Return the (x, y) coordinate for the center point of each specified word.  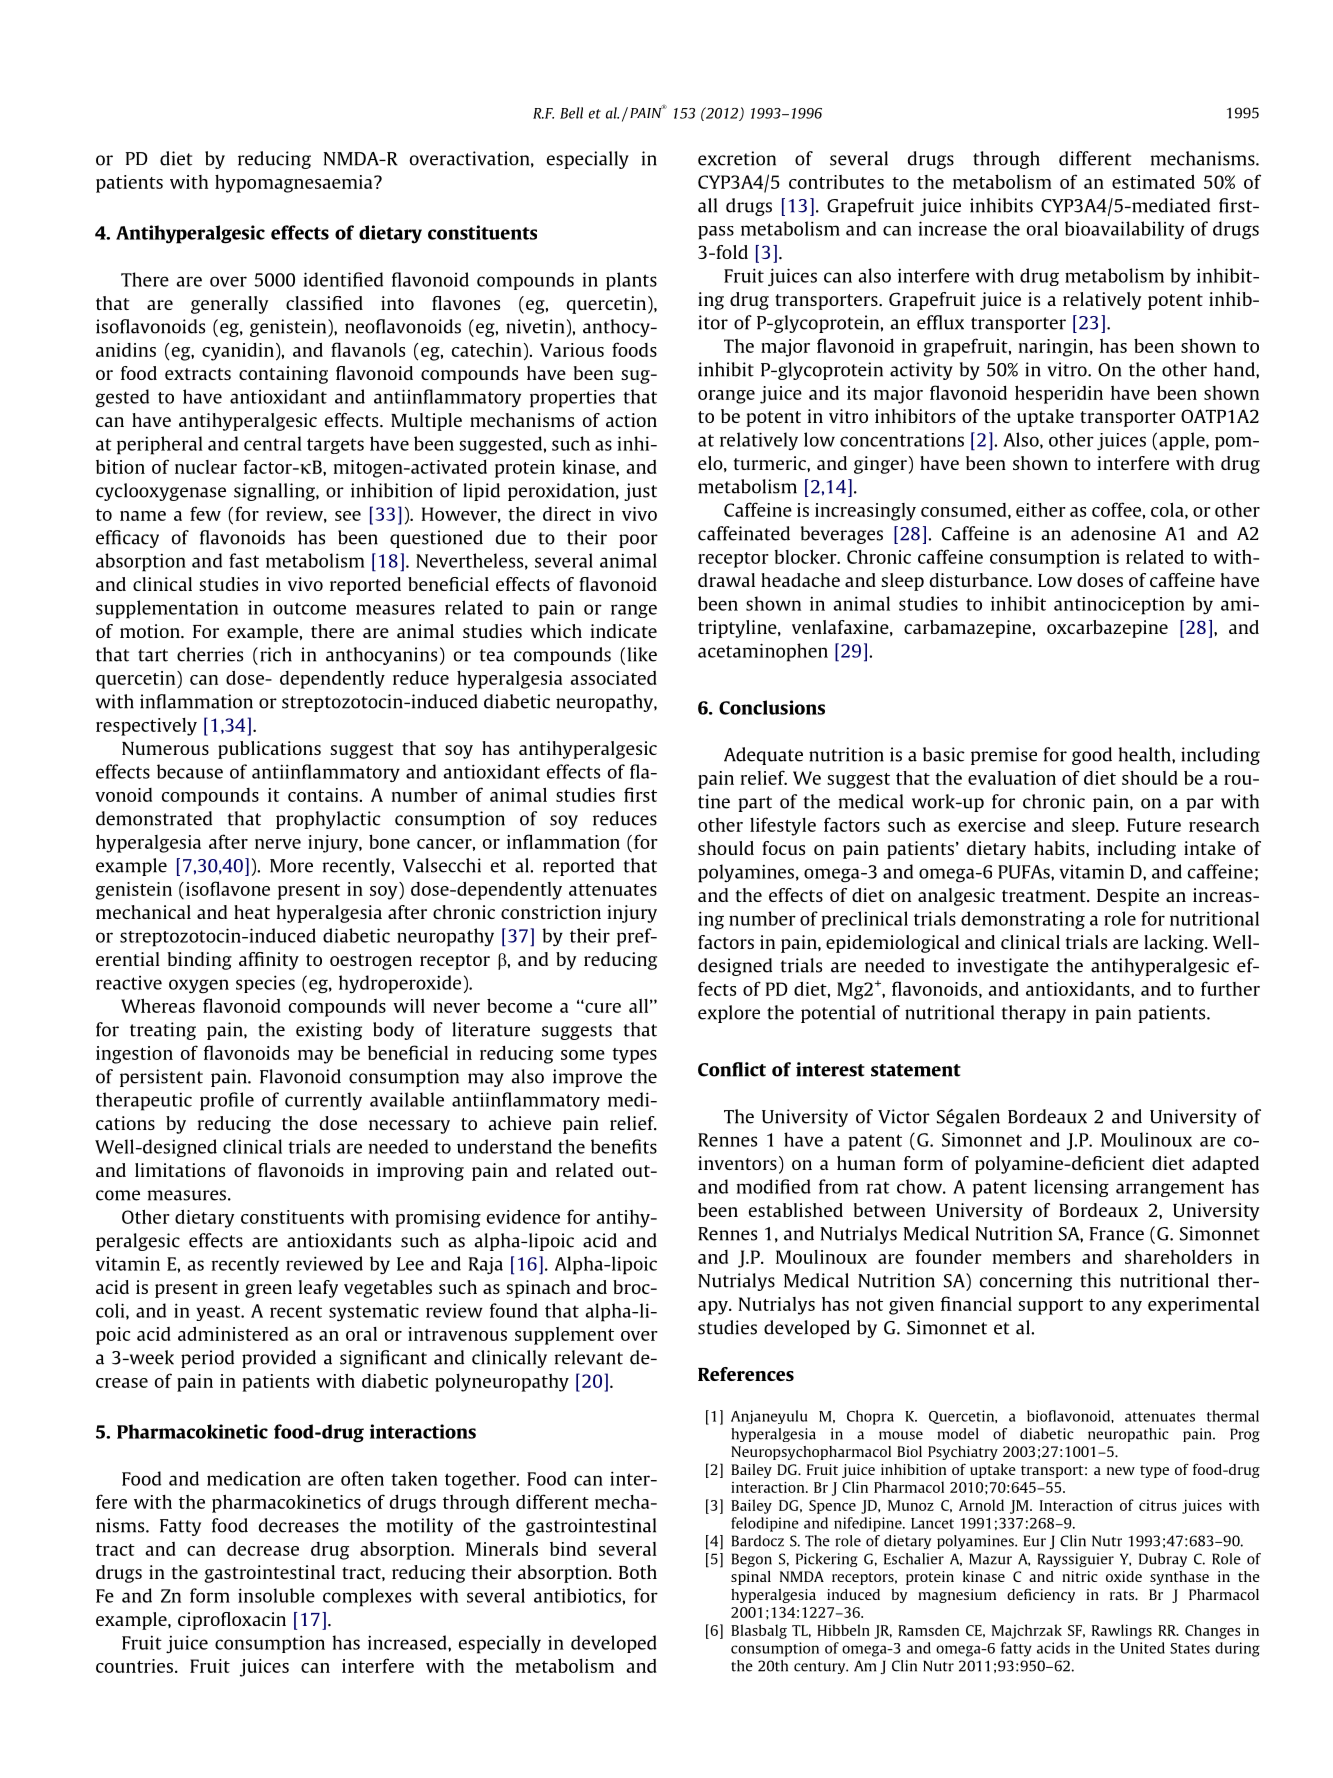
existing (329, 1031)
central (273, 443)
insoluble (276, 1595)
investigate (1003, 967)
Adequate (763, 756)
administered (233, 1333)
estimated (1153, 181)
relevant (589, 1357)
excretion (737, 158)
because (190, 771)
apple (1183, 441)
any (1127, 1308)
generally (229, 305)
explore (729, 1014)
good (1092, 756)
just (640, 492)
